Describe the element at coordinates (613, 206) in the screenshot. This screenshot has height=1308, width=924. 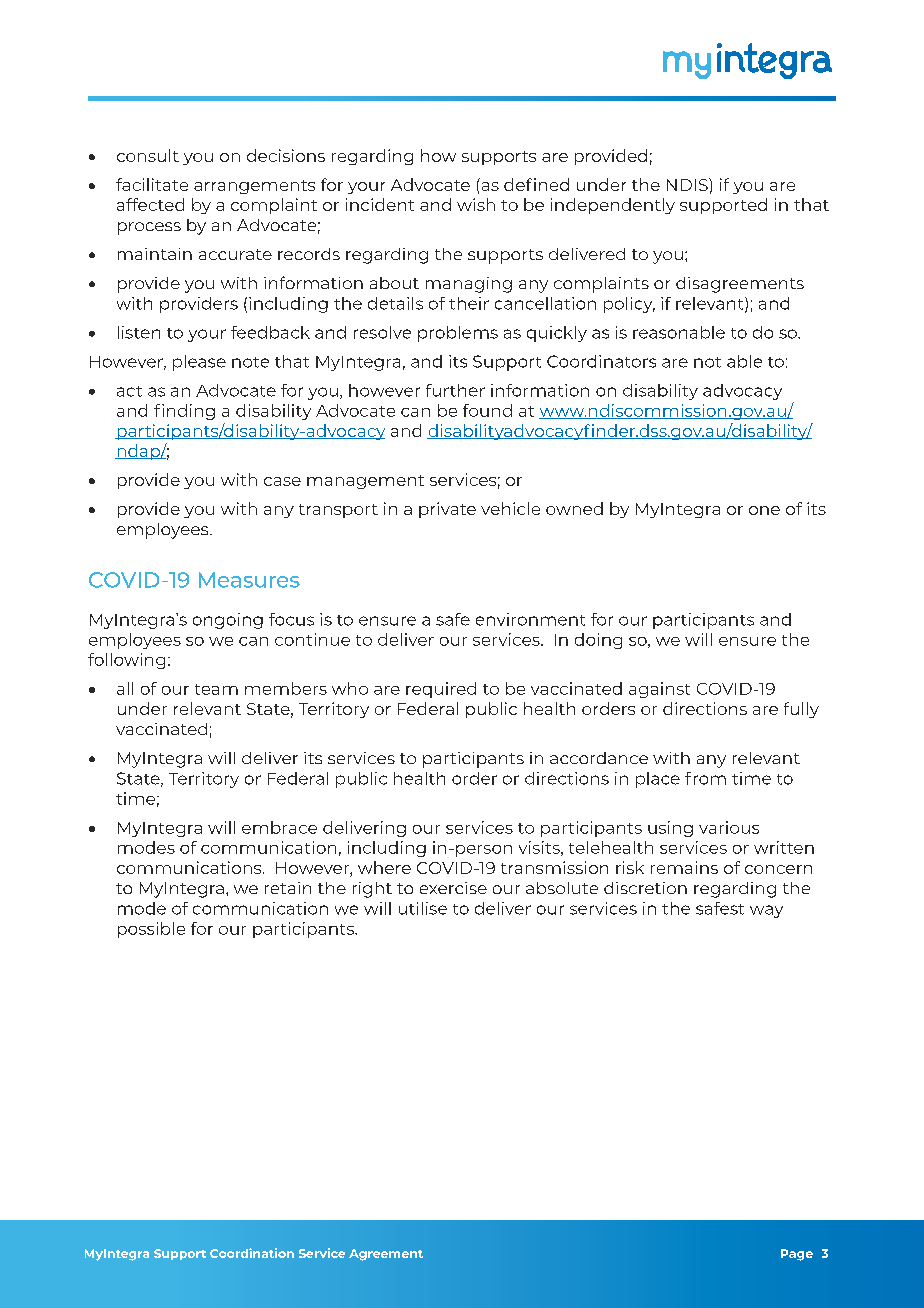
I see `independently` at that location.
